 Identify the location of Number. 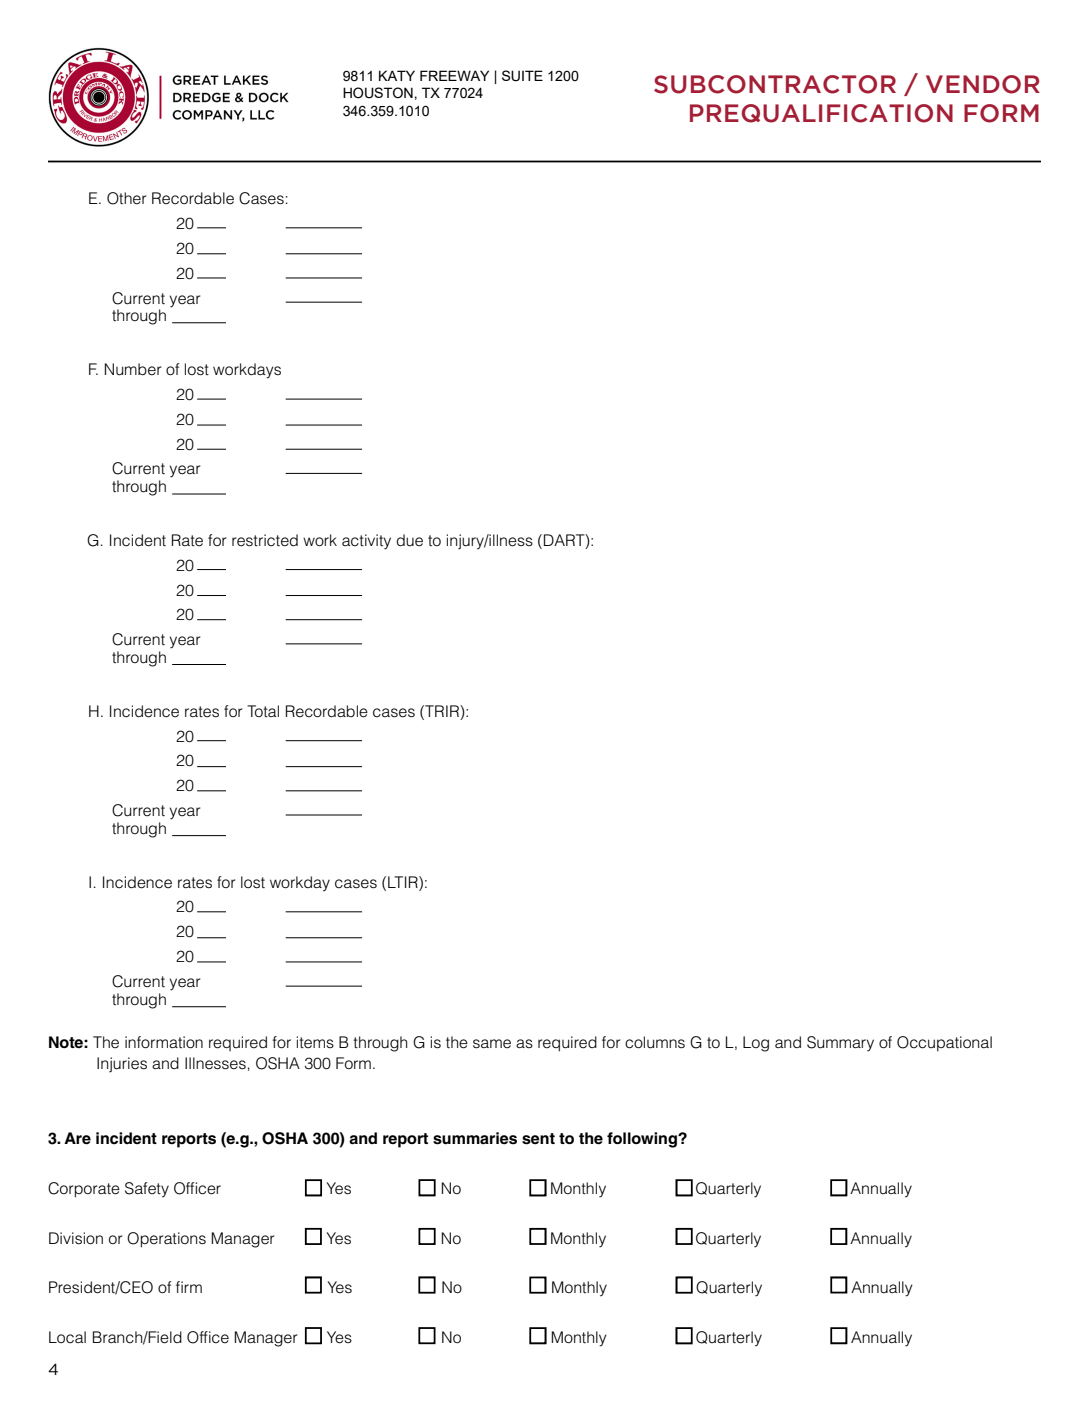
(133, 369).
